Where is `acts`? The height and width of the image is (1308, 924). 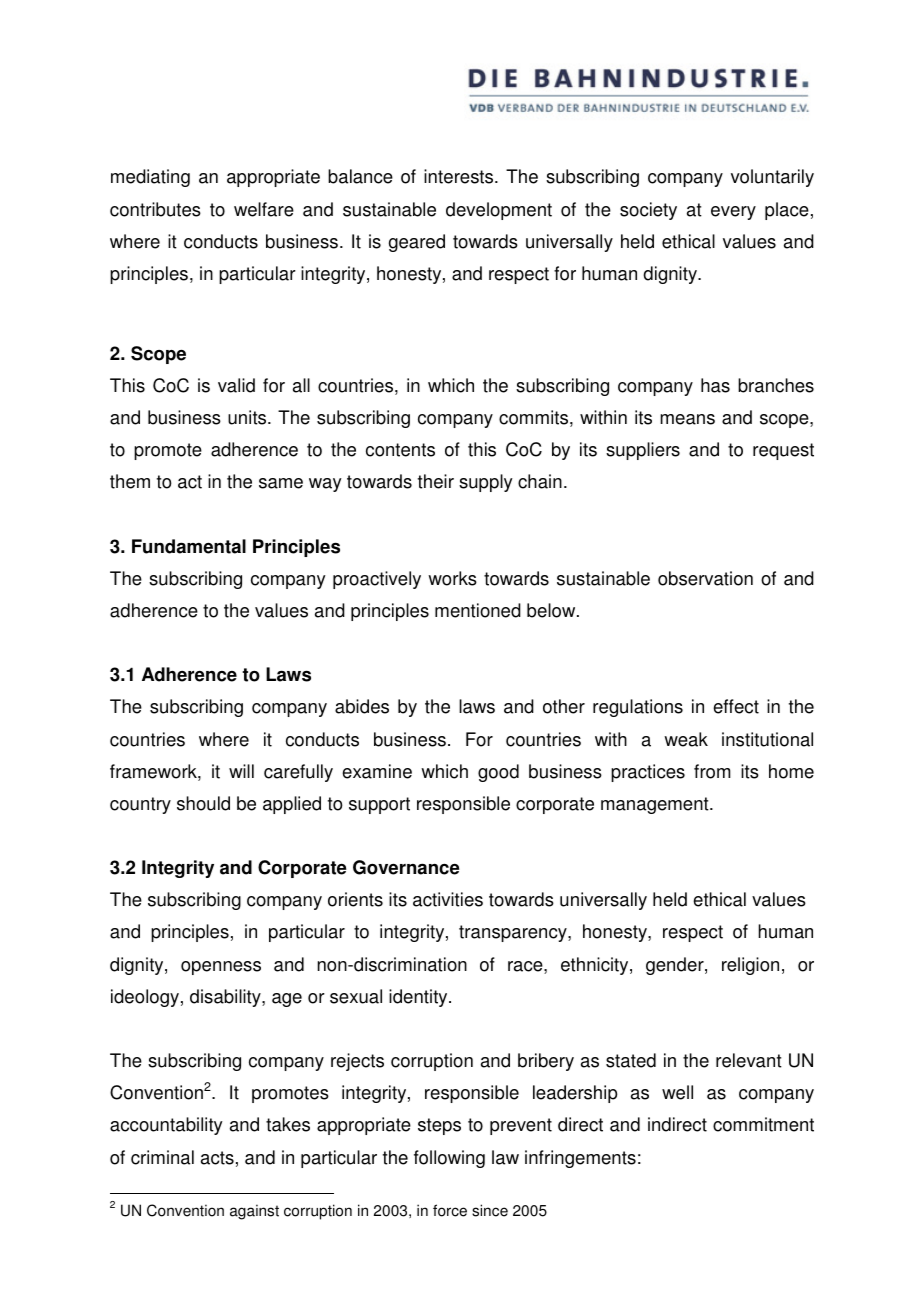 acts is located at coordinates (217, 1158).
